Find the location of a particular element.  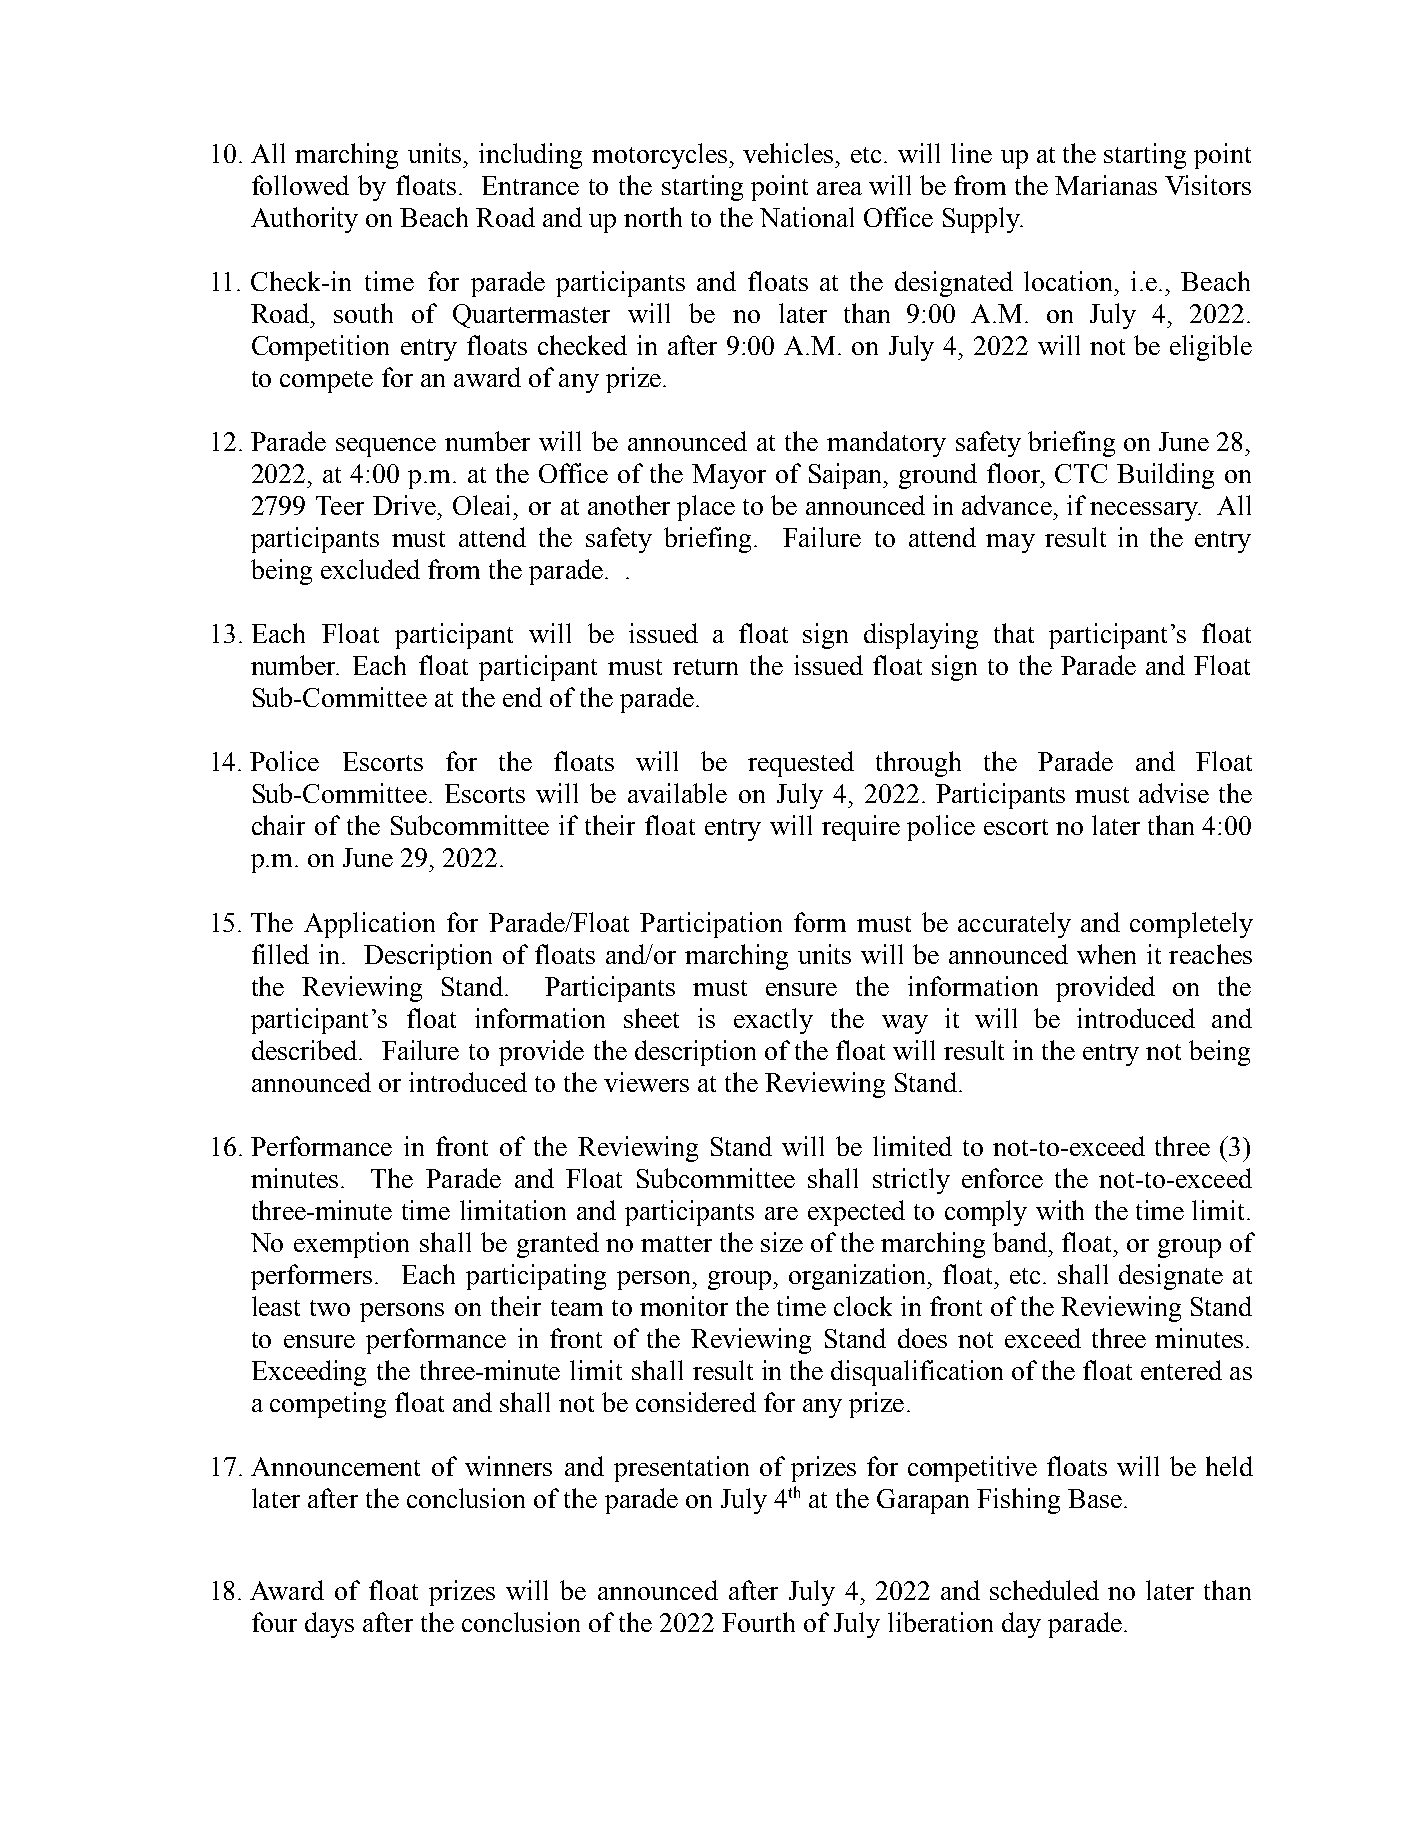

with is located at coordinates (1060, 1210).
